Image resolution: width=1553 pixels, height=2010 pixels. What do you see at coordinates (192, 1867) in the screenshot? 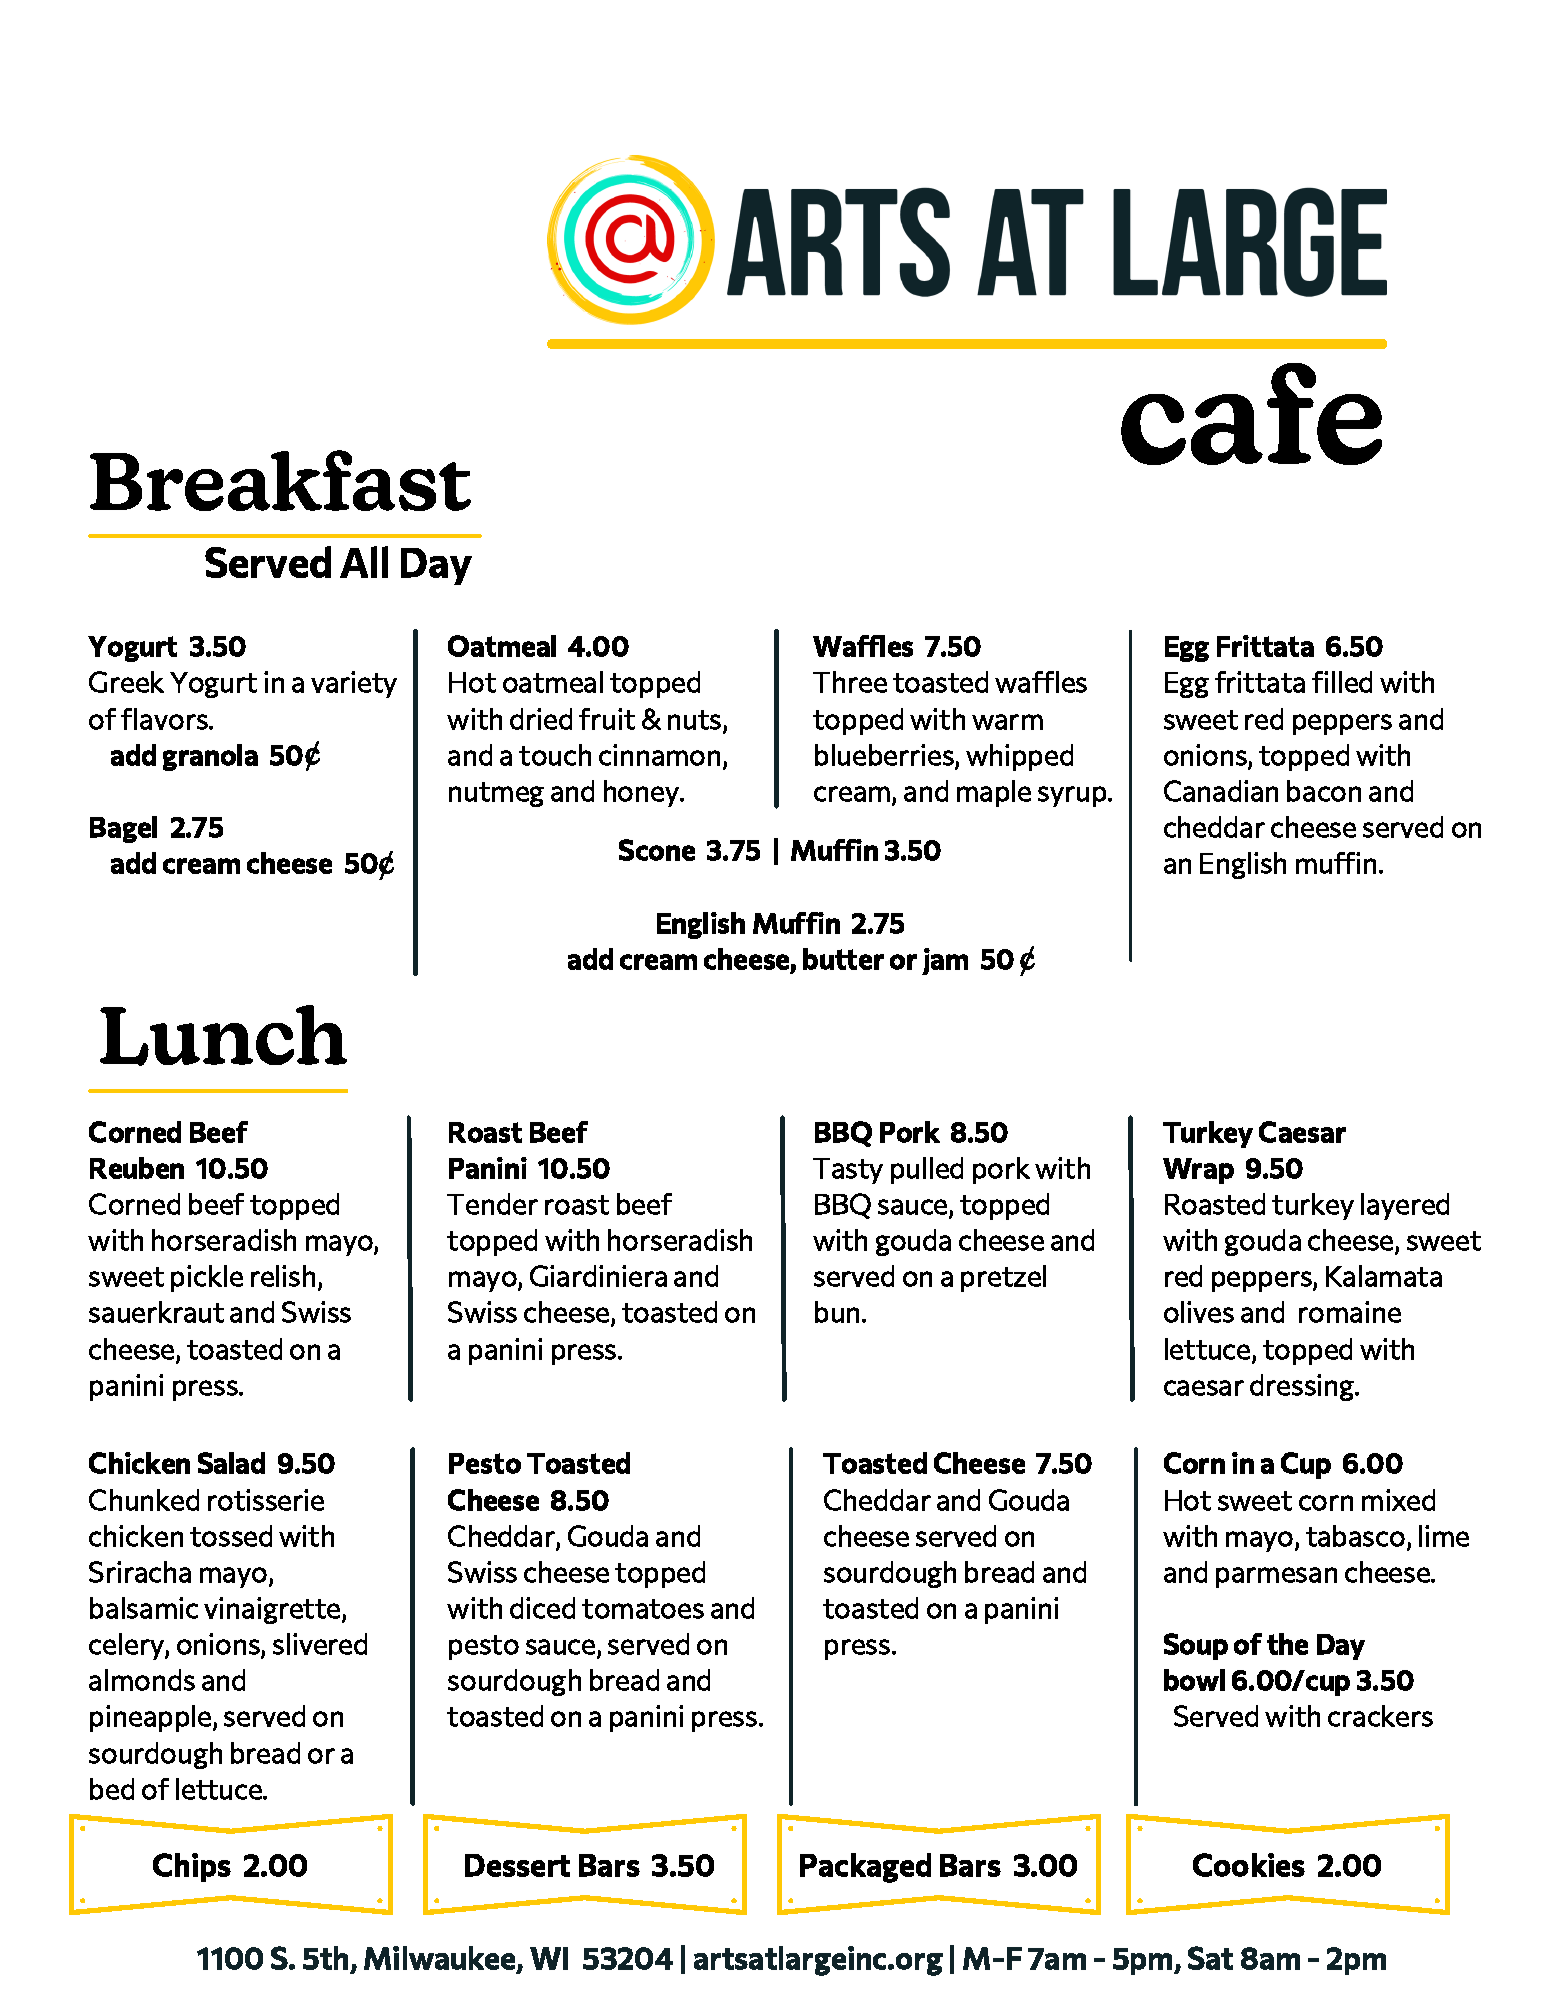
I see `Chips` at bounding box center [192, 1867].
